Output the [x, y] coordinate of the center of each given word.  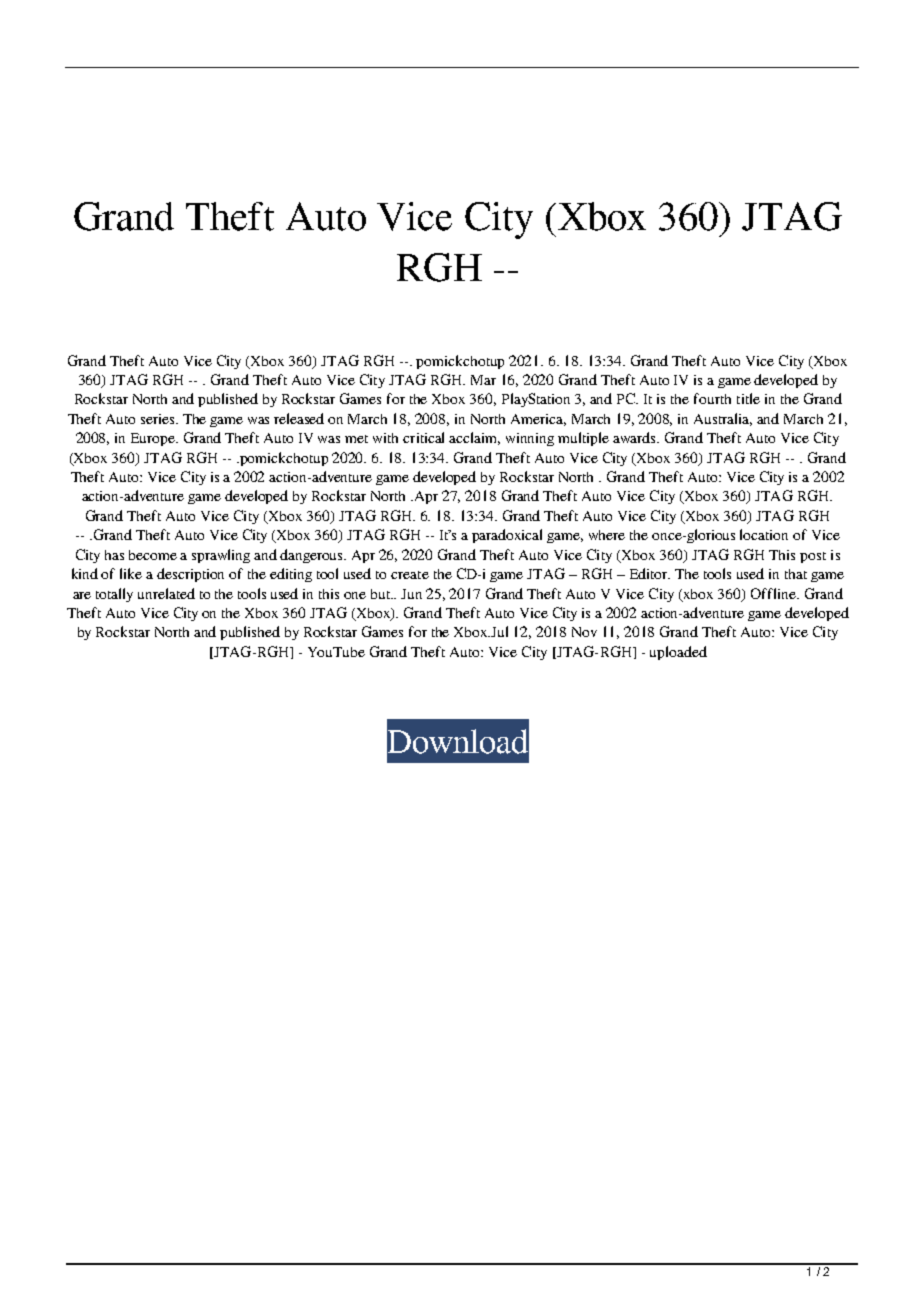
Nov [584, 632]
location [764, 534]
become [153, 555]
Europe [154, 439]
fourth [712, 398]
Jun [411, 594]
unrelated [166, 593]
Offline [774, 593]
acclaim [474, 438]
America [538, 420]
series [159, 419]
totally [114, 595]
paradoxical [507, 536]
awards [636, 437]
